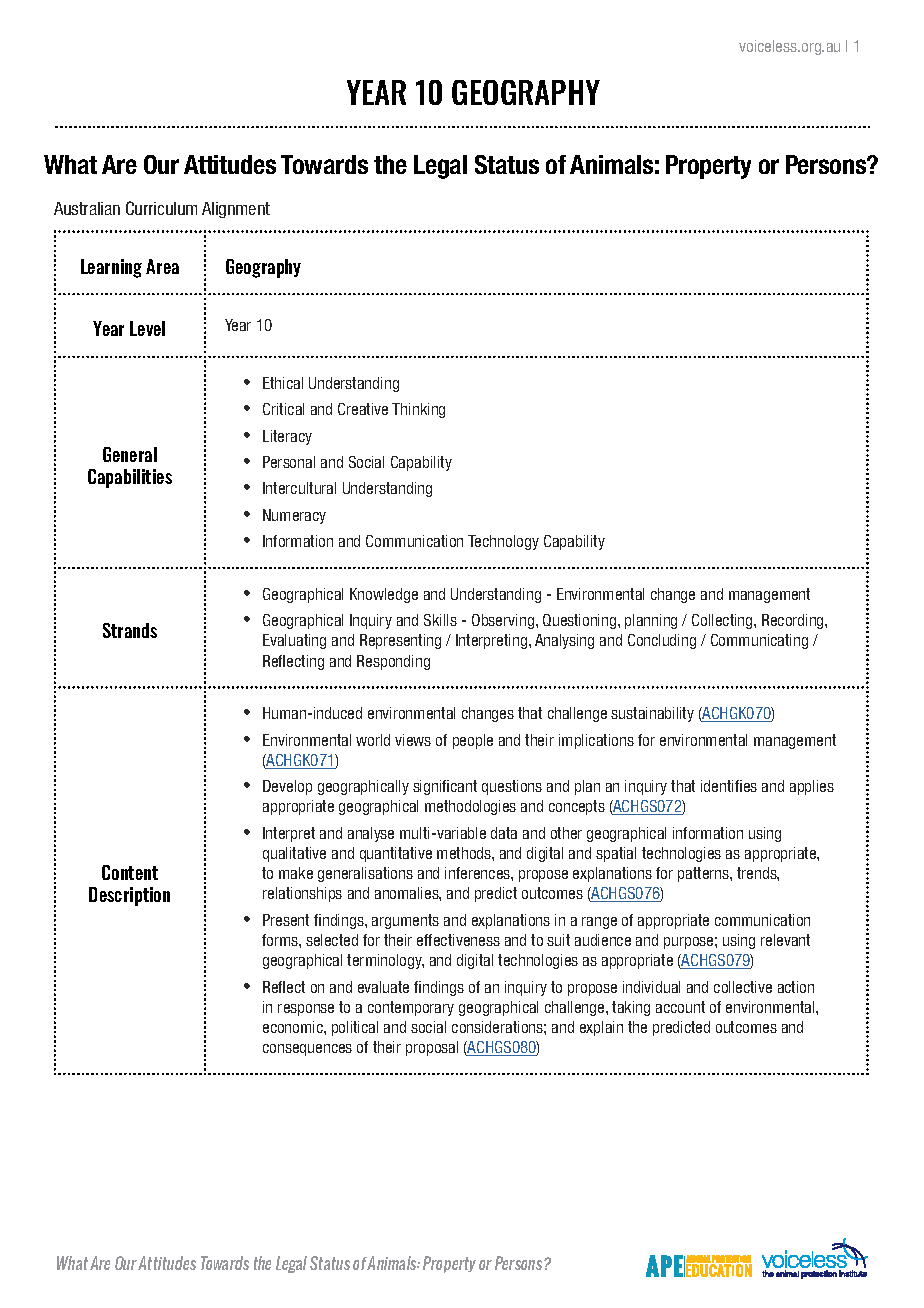 The width and height of the page is (924, 1308). What do you see at coordinates (294, 1027) in the page?
I see `economic` at bounding box center [294, 1027].
